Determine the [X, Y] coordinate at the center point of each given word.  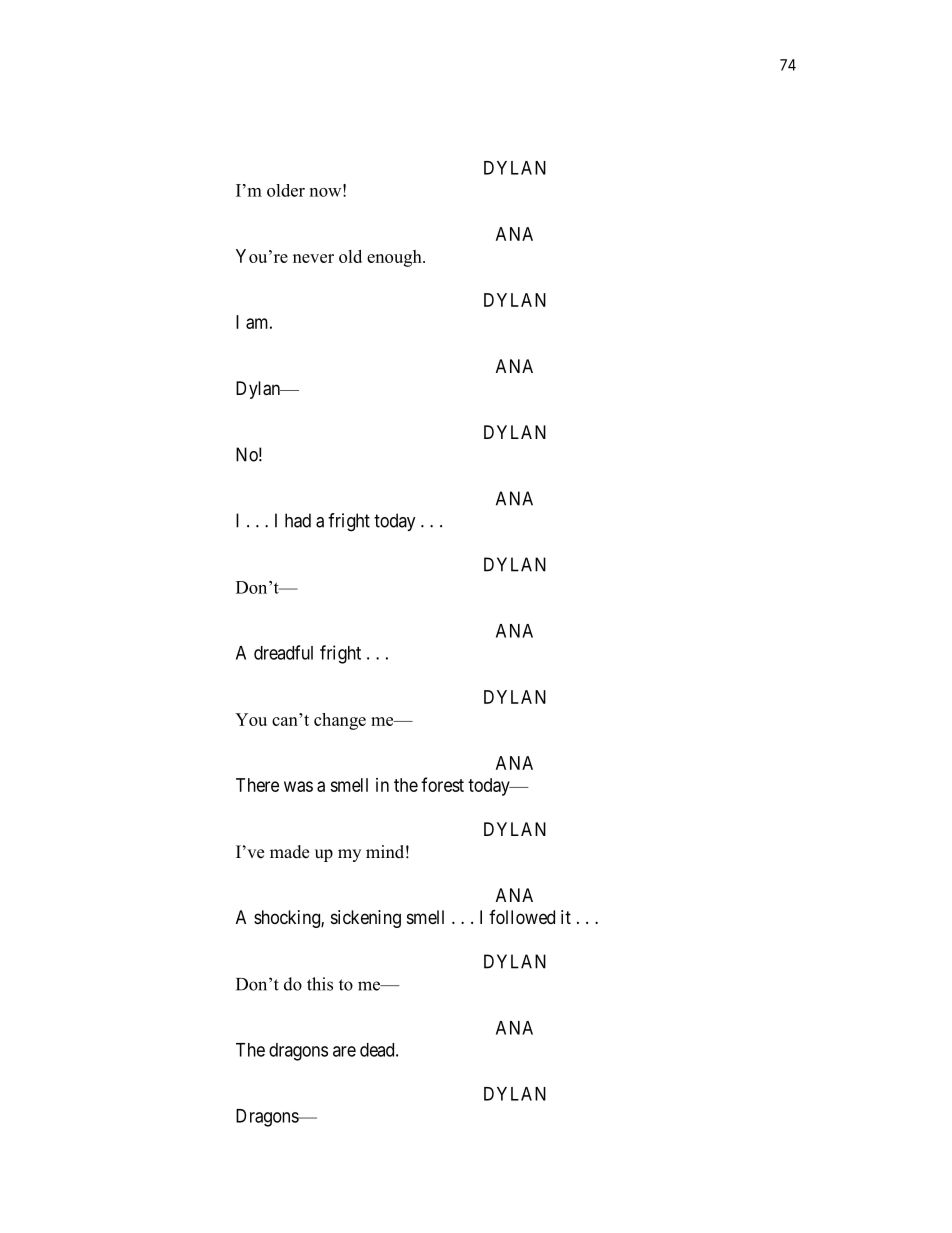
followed [522, 917]
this [320, 984]
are [344, 1051]
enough [395, 258]
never [313, 258]
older [286, 190]
